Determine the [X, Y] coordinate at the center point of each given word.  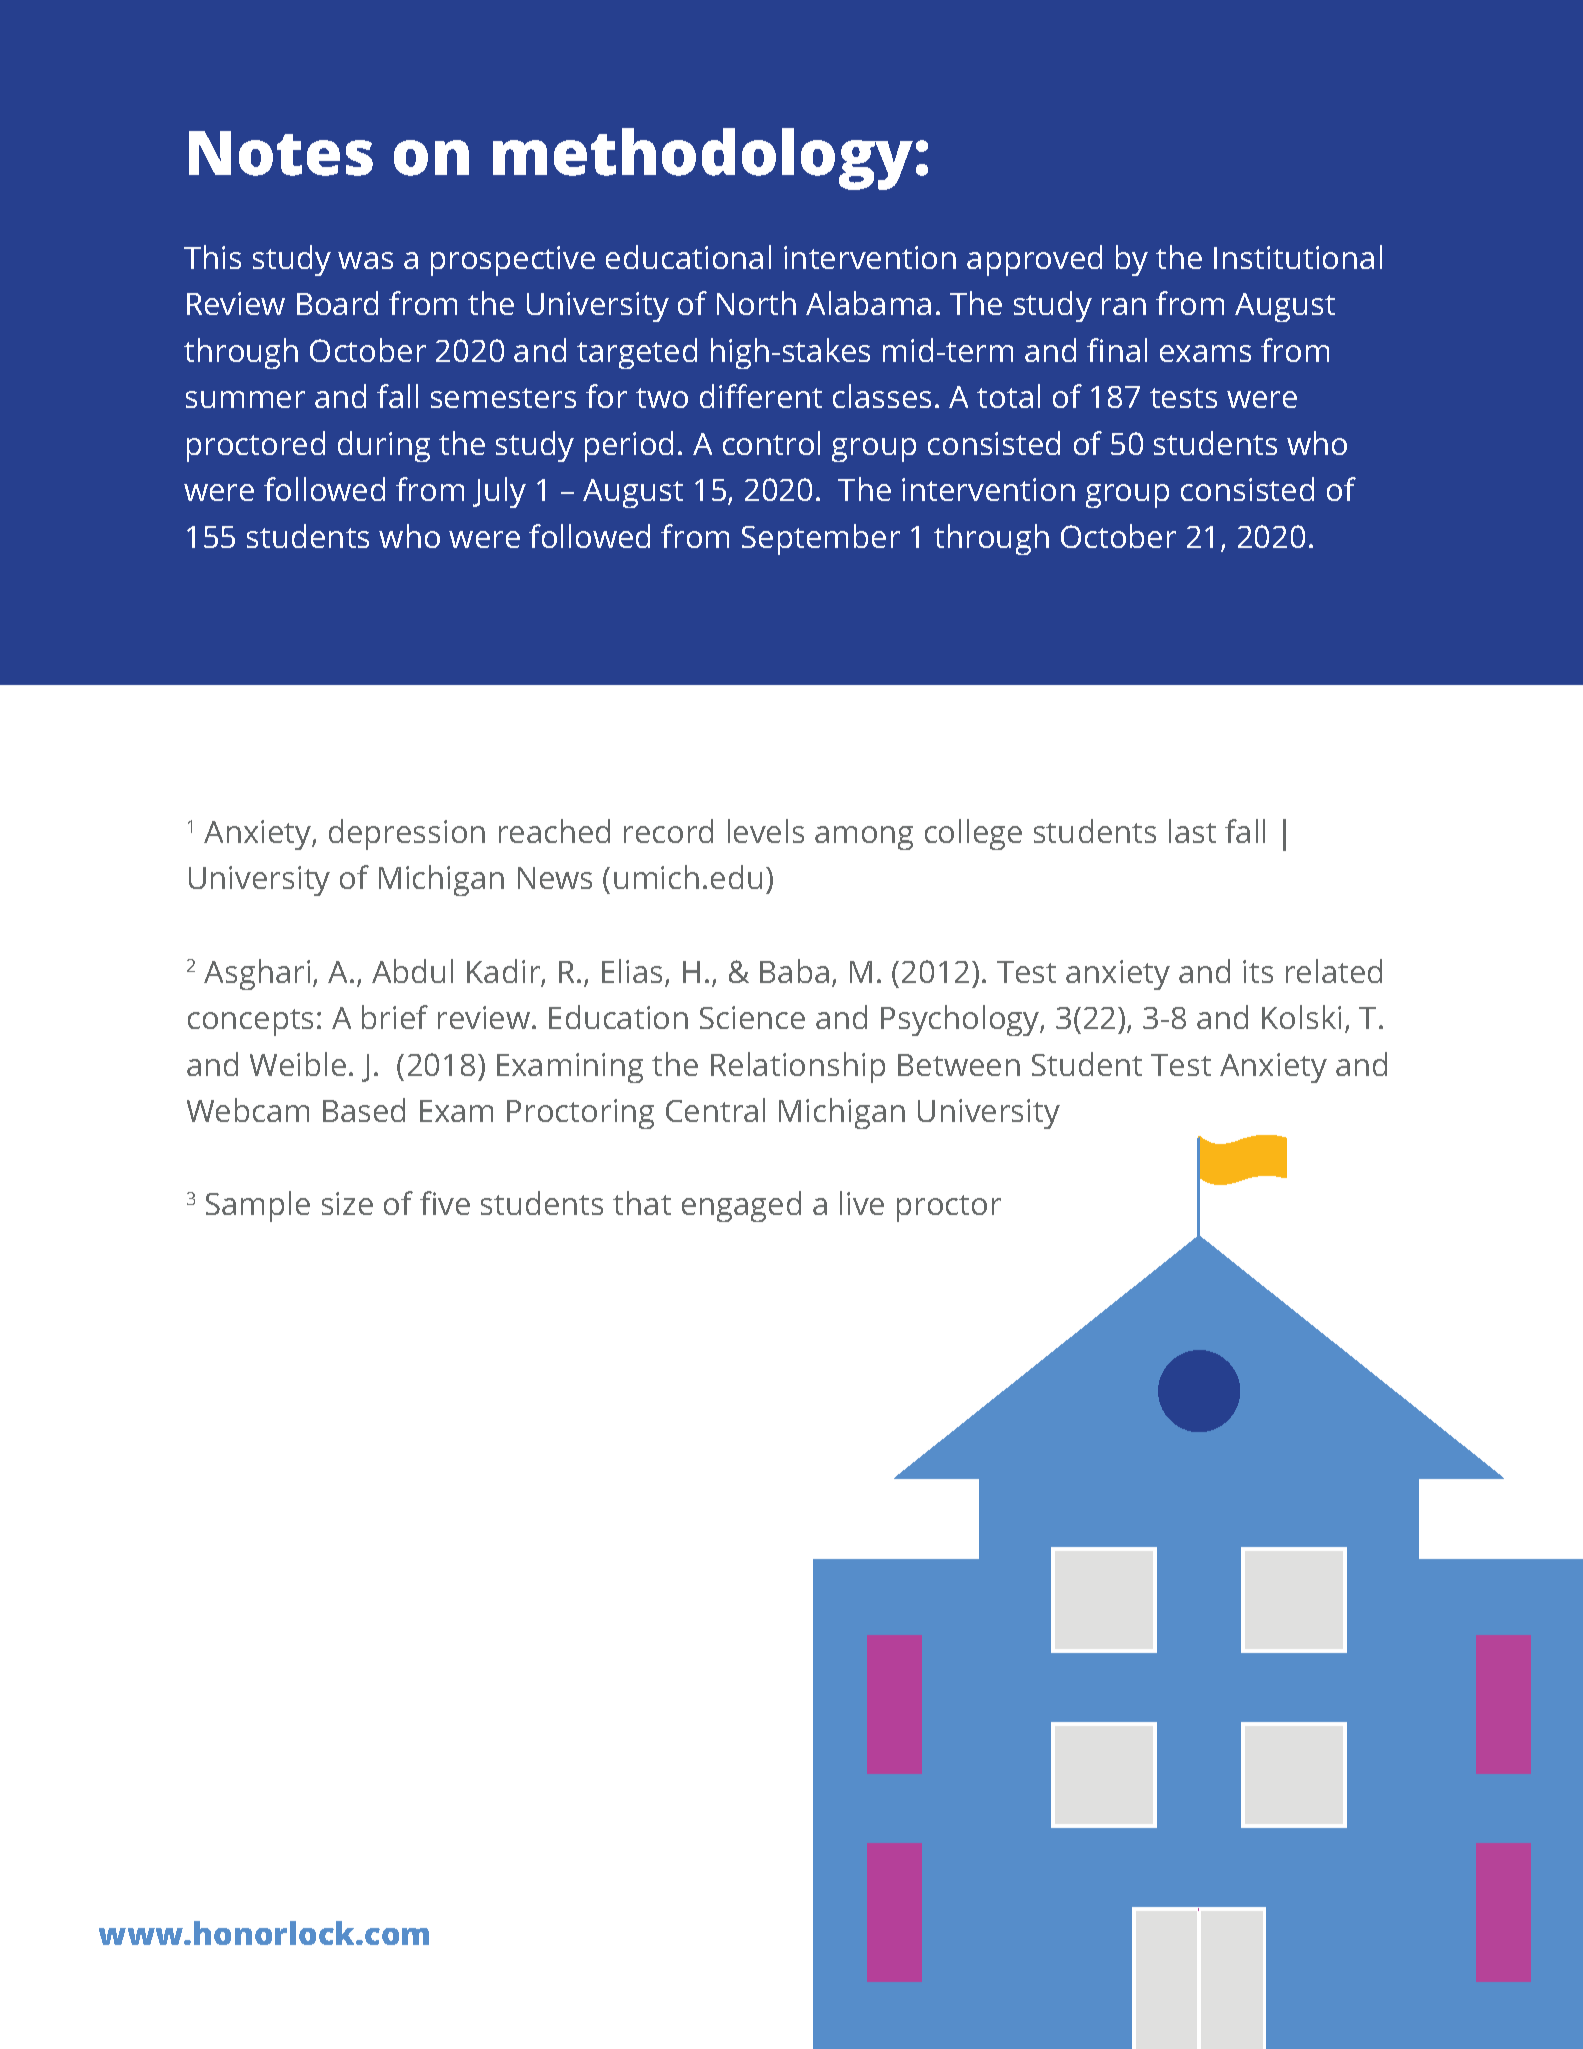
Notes [281, 153]
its [1258, 971]
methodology [703, 159]
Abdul [412, 971]
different [761, 396]
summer [245, 399]
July [499, 492]
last [1192, 831]
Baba [794, 971]
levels [766, 831]
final [1117, 350]
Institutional [1298, 257]
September [821, 539]
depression [407, 834]
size [347, 1203]
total [1008, 396]
